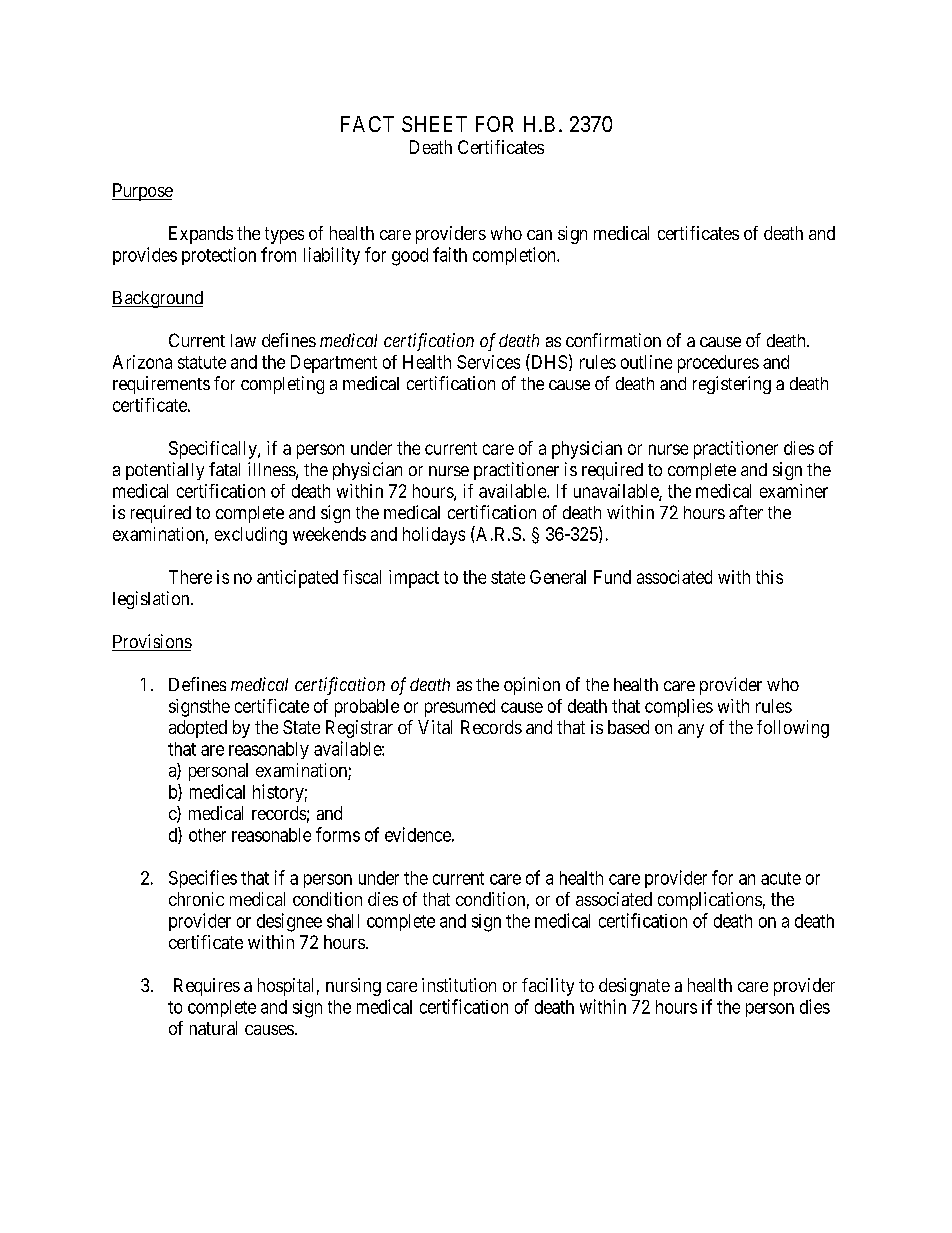  What do you see at coordinates (142, 192) in the page?
I see `Purpose` at bounding box center [142, 192].
